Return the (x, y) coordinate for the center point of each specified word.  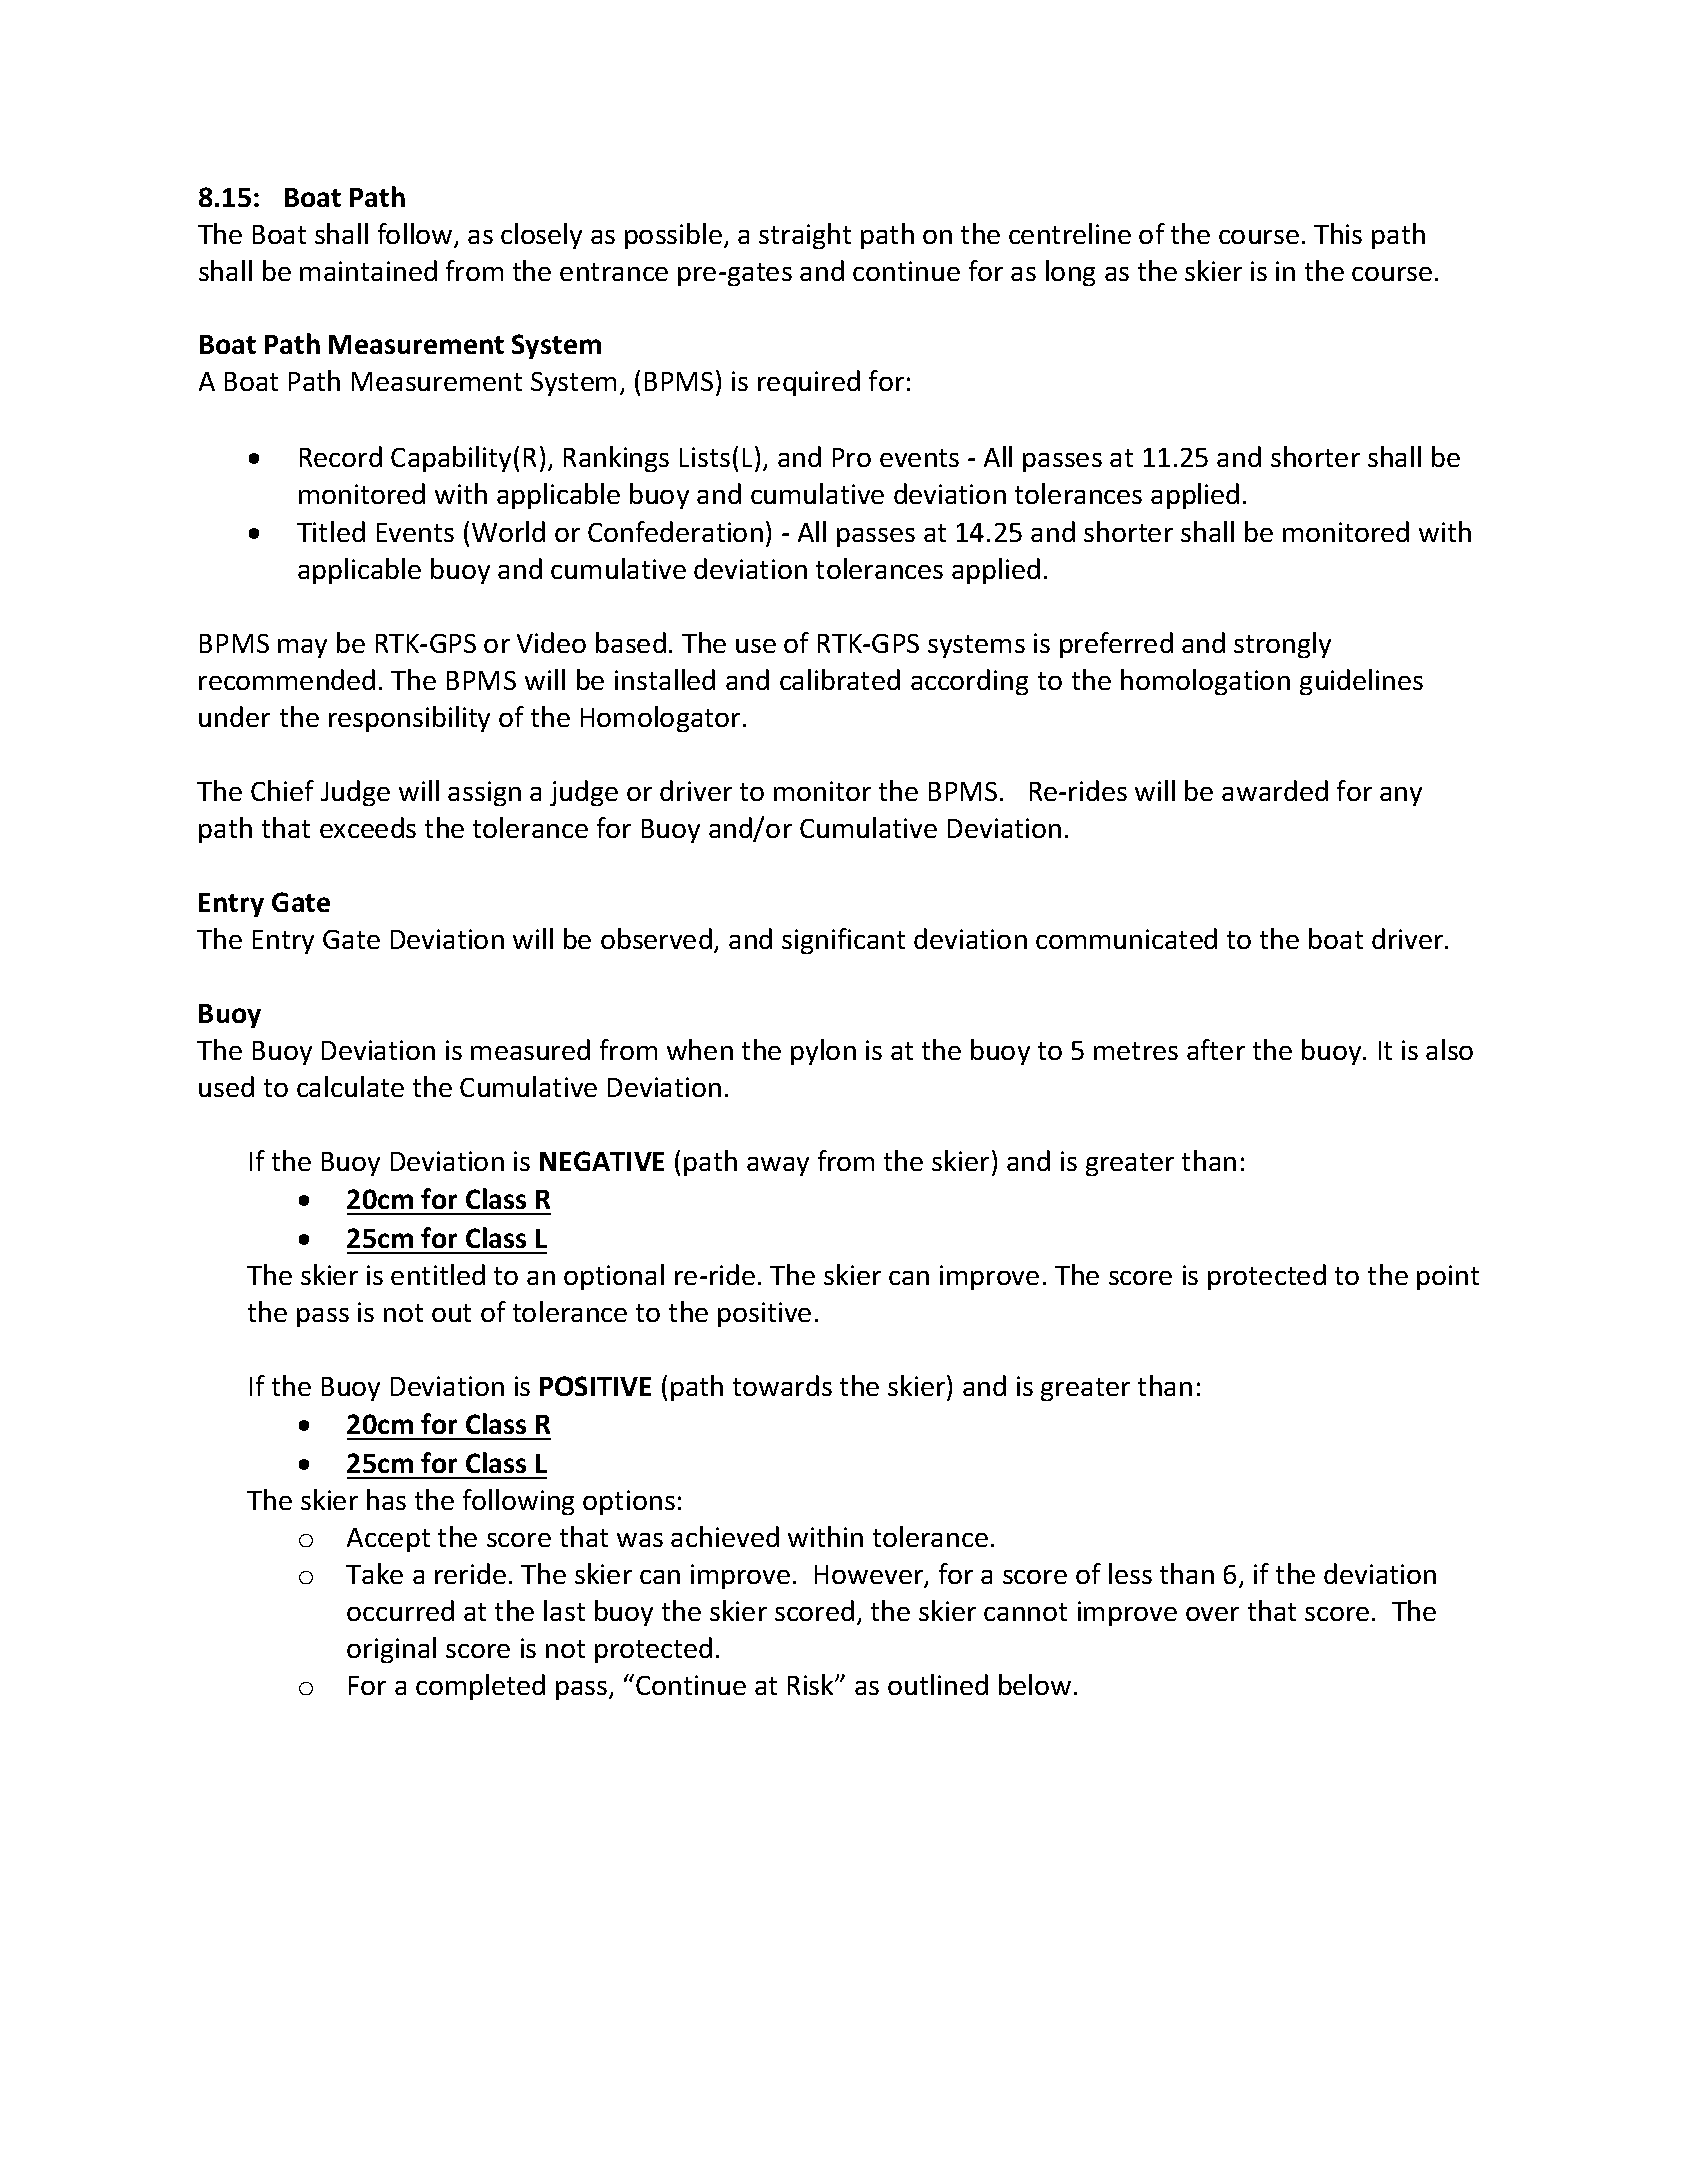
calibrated (840, 679)
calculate (350, 1086)
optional (614, 1277)
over (1212, 1614)
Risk (812, 1684)
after (1216, 1049)
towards (782, 1385)
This (1338, 233)
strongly (1282, 645)
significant (843, 941)
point (1448, 1277)
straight (805, 236)
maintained (368, 270)
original (391, 1650)
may (302, 648)
